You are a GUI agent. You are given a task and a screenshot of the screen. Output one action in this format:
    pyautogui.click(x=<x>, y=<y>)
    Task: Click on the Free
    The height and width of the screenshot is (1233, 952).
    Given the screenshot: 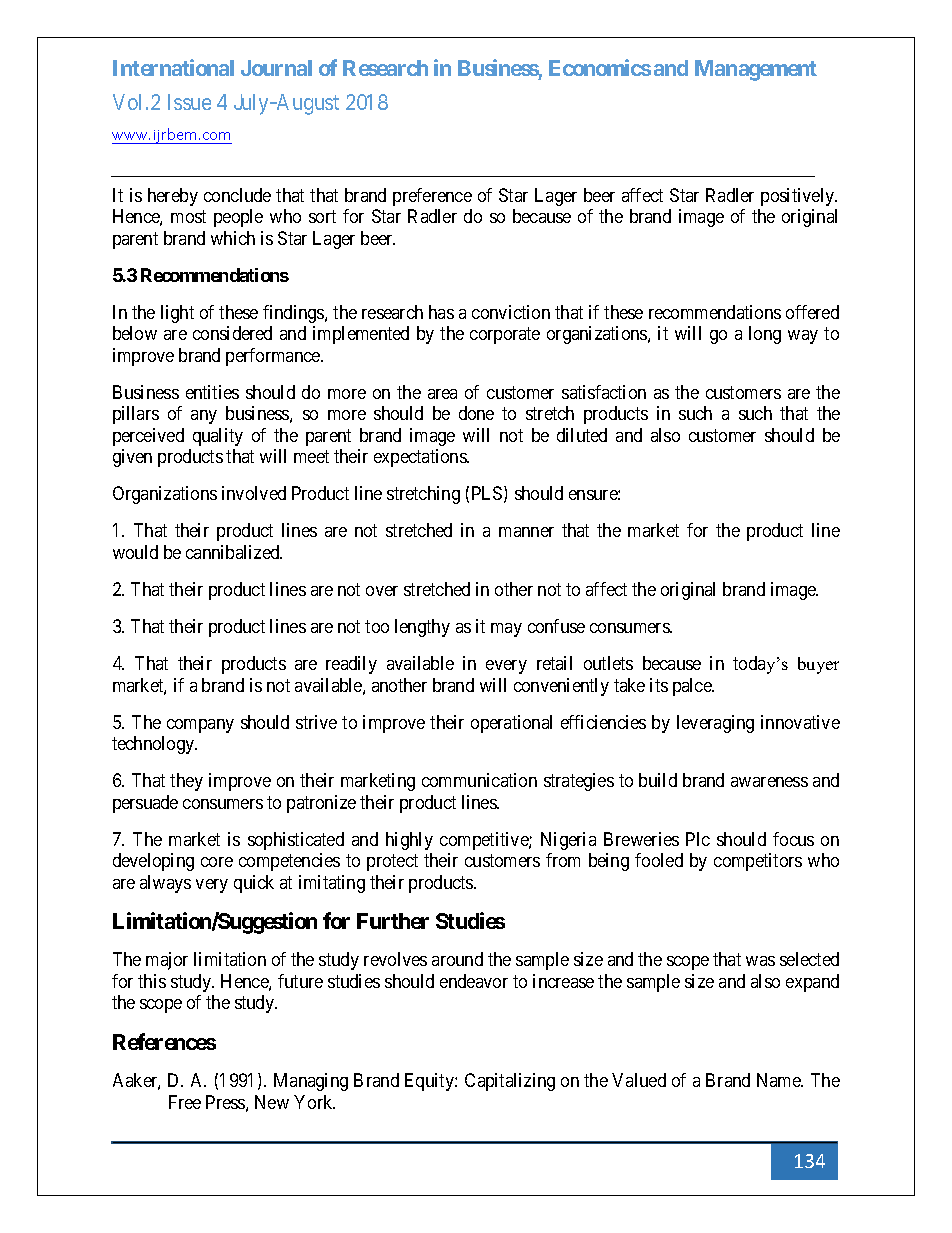 What is the action you would take?
    pyautogui.click(x=185, y=1102)
